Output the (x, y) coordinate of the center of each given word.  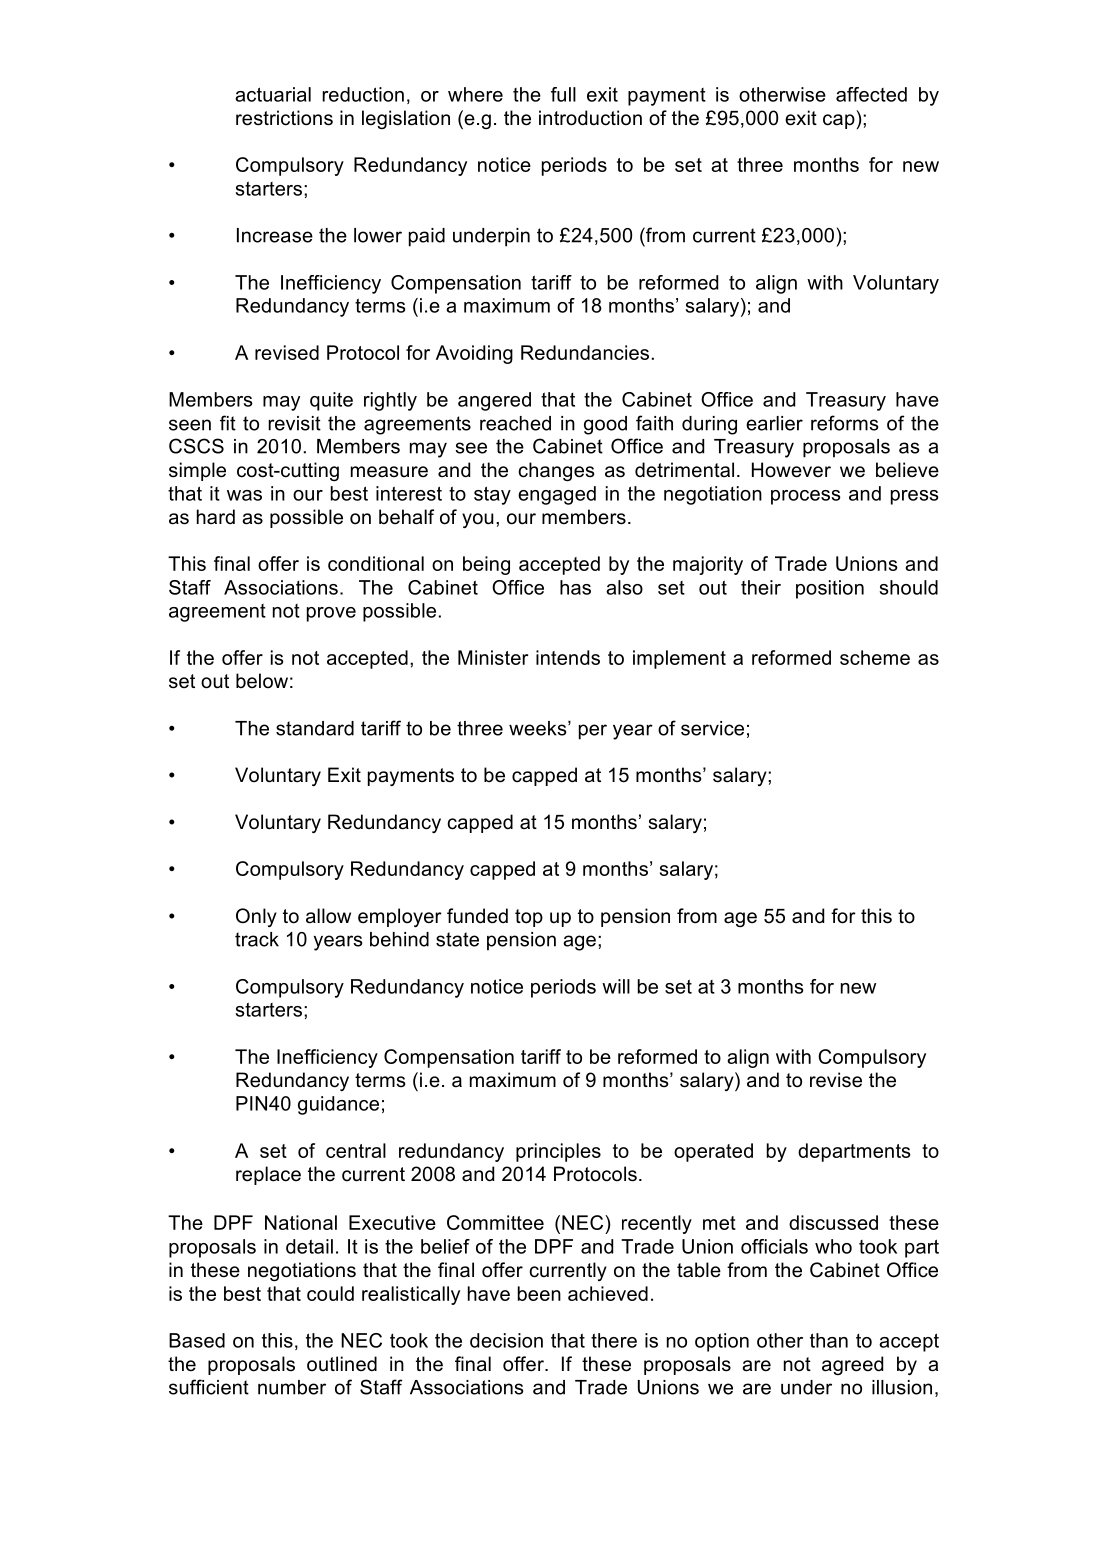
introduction (590, 118)
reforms (845, 423)
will (616, 986)
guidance (338, 1105)
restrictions (284, 118)
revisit (294, 423)
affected (871, 94)
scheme (875, 657)
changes (556, 471)
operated (713, 1152)
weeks (539, 728)
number (292, 1387)
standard (315, 728)
